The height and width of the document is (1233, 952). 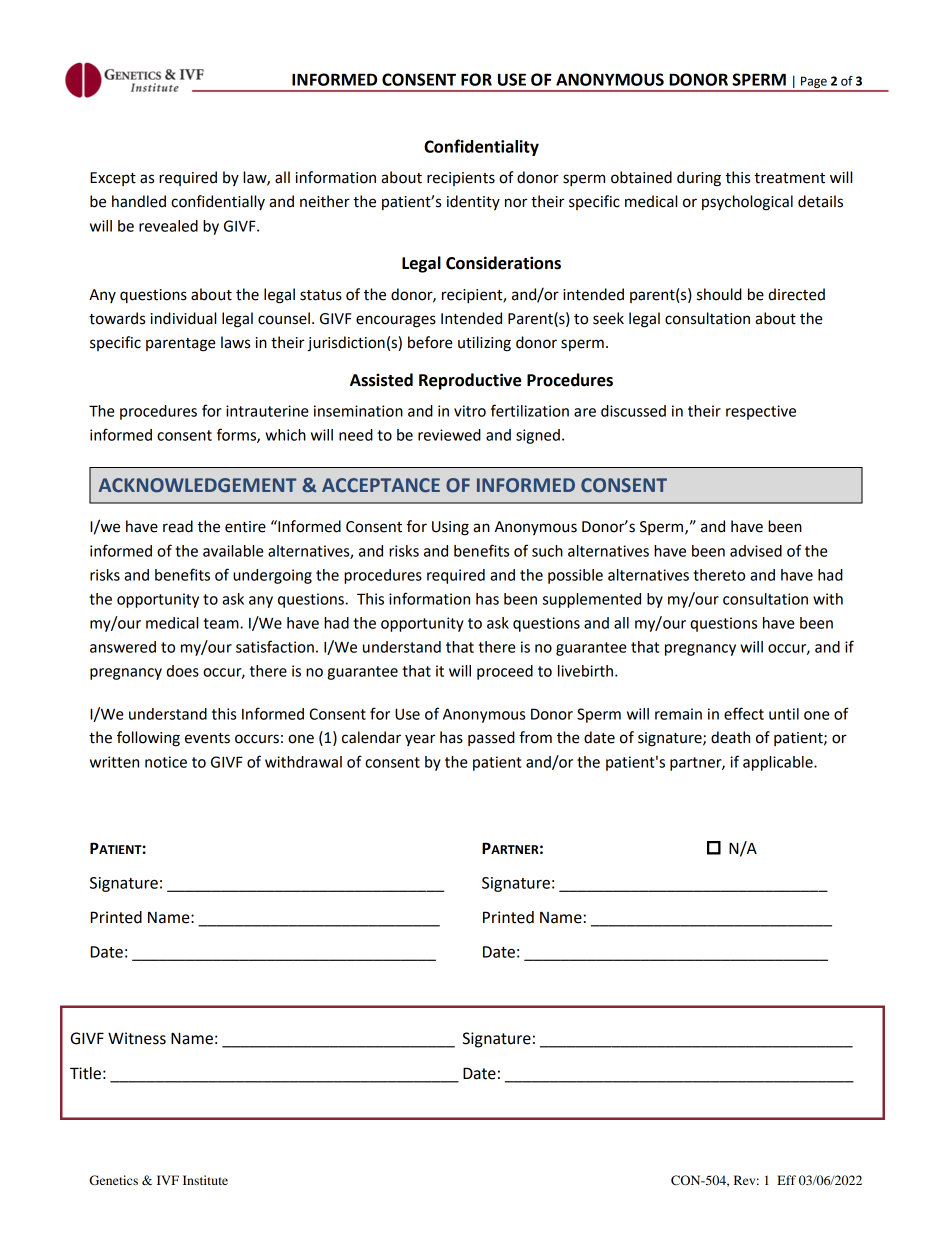 I want to click on Institute, so click(x=205, y=1180).
